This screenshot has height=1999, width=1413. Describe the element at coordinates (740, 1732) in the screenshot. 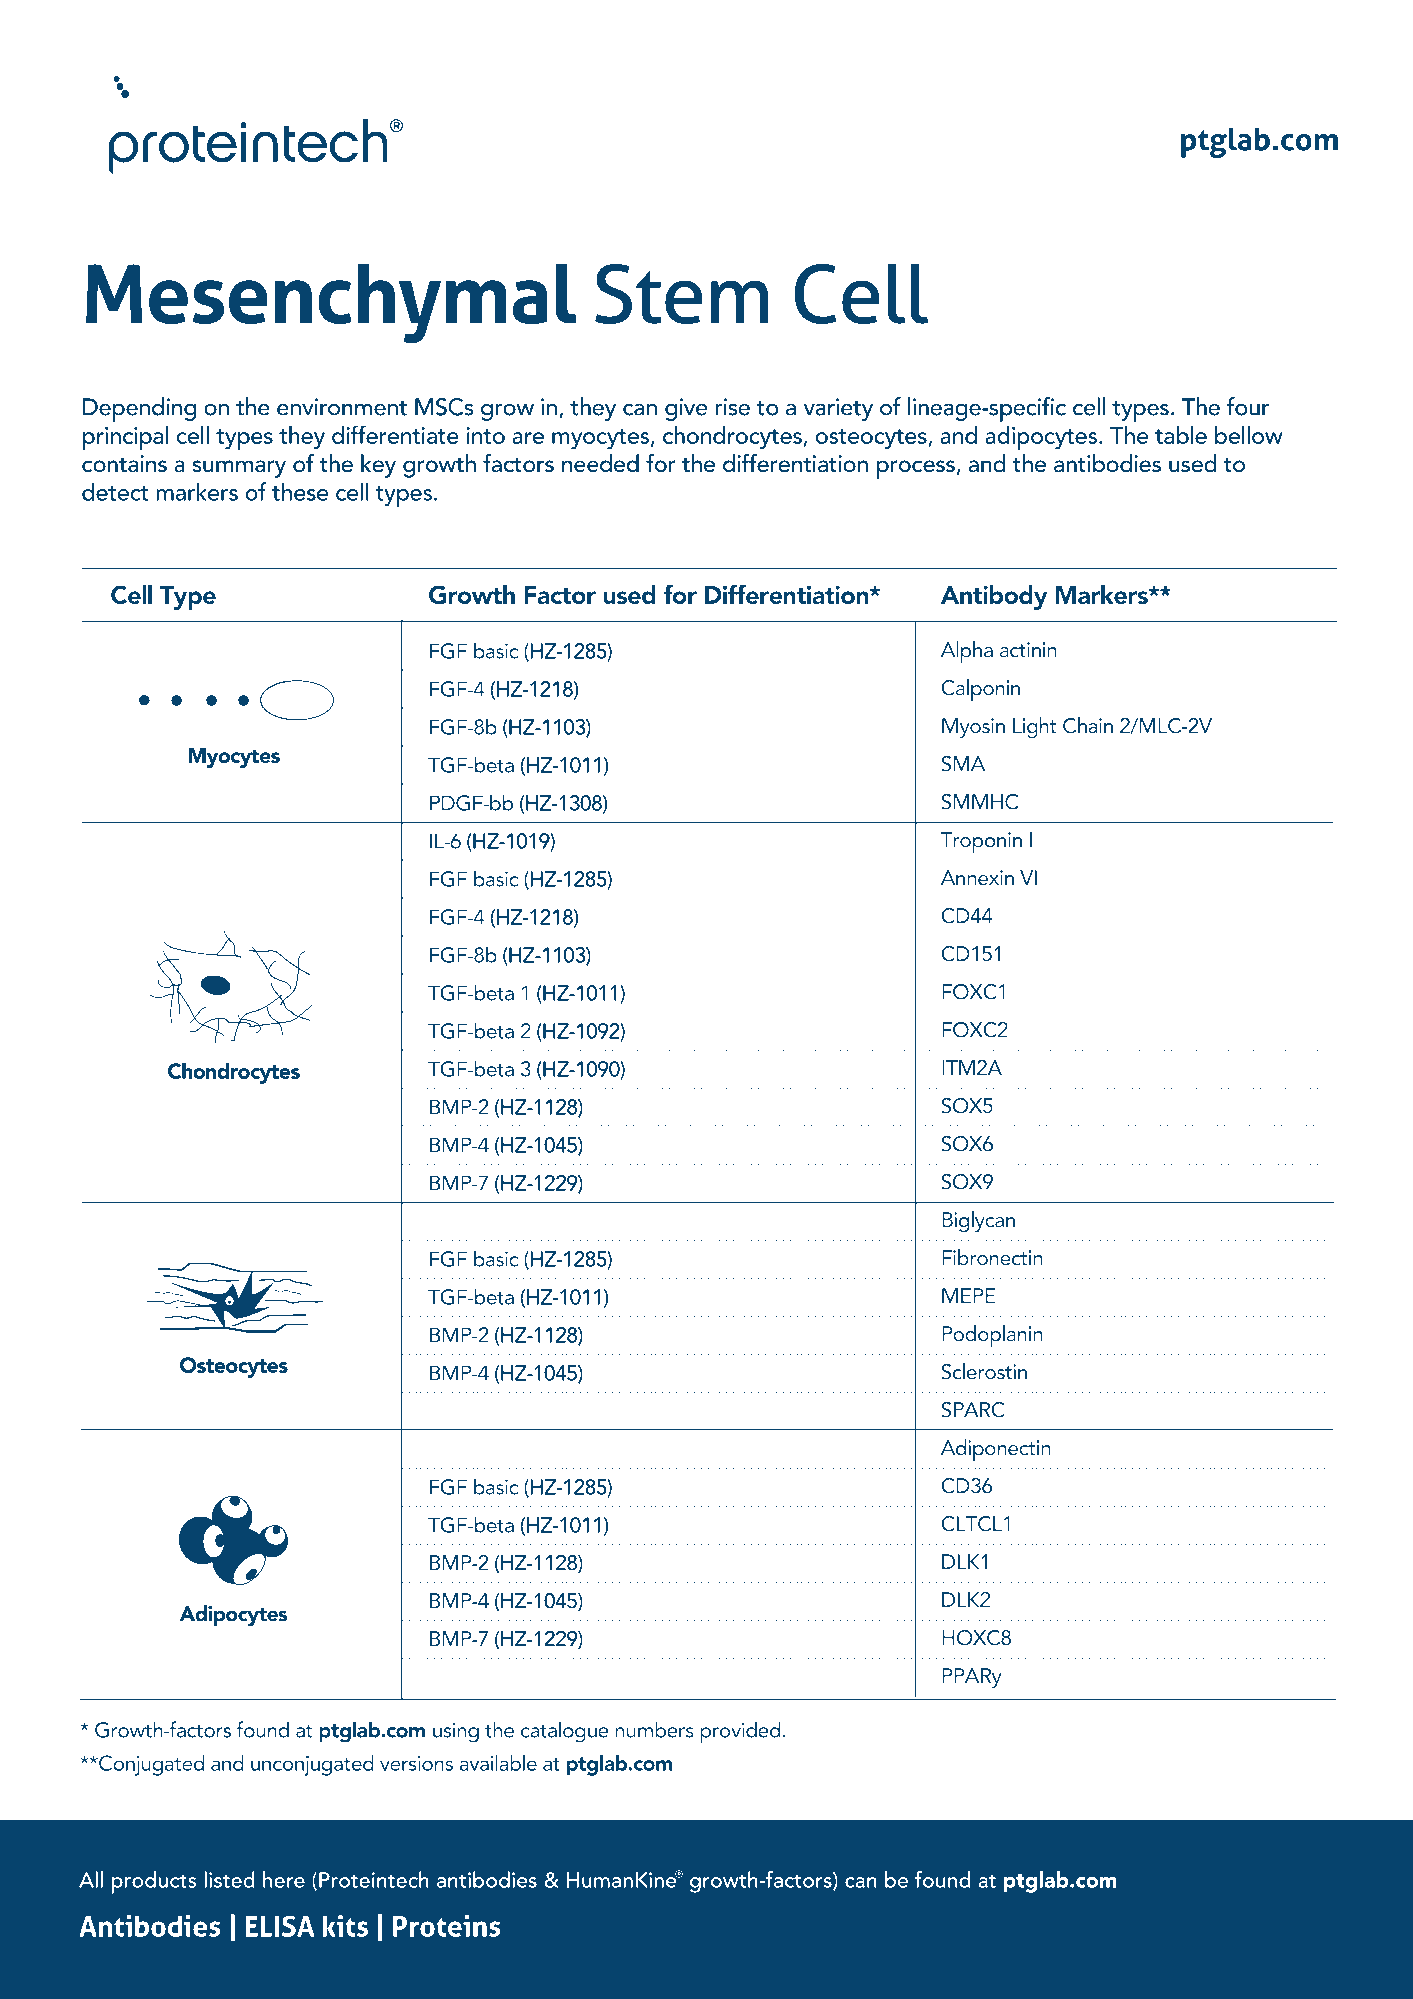

I see `provided` at that location.
